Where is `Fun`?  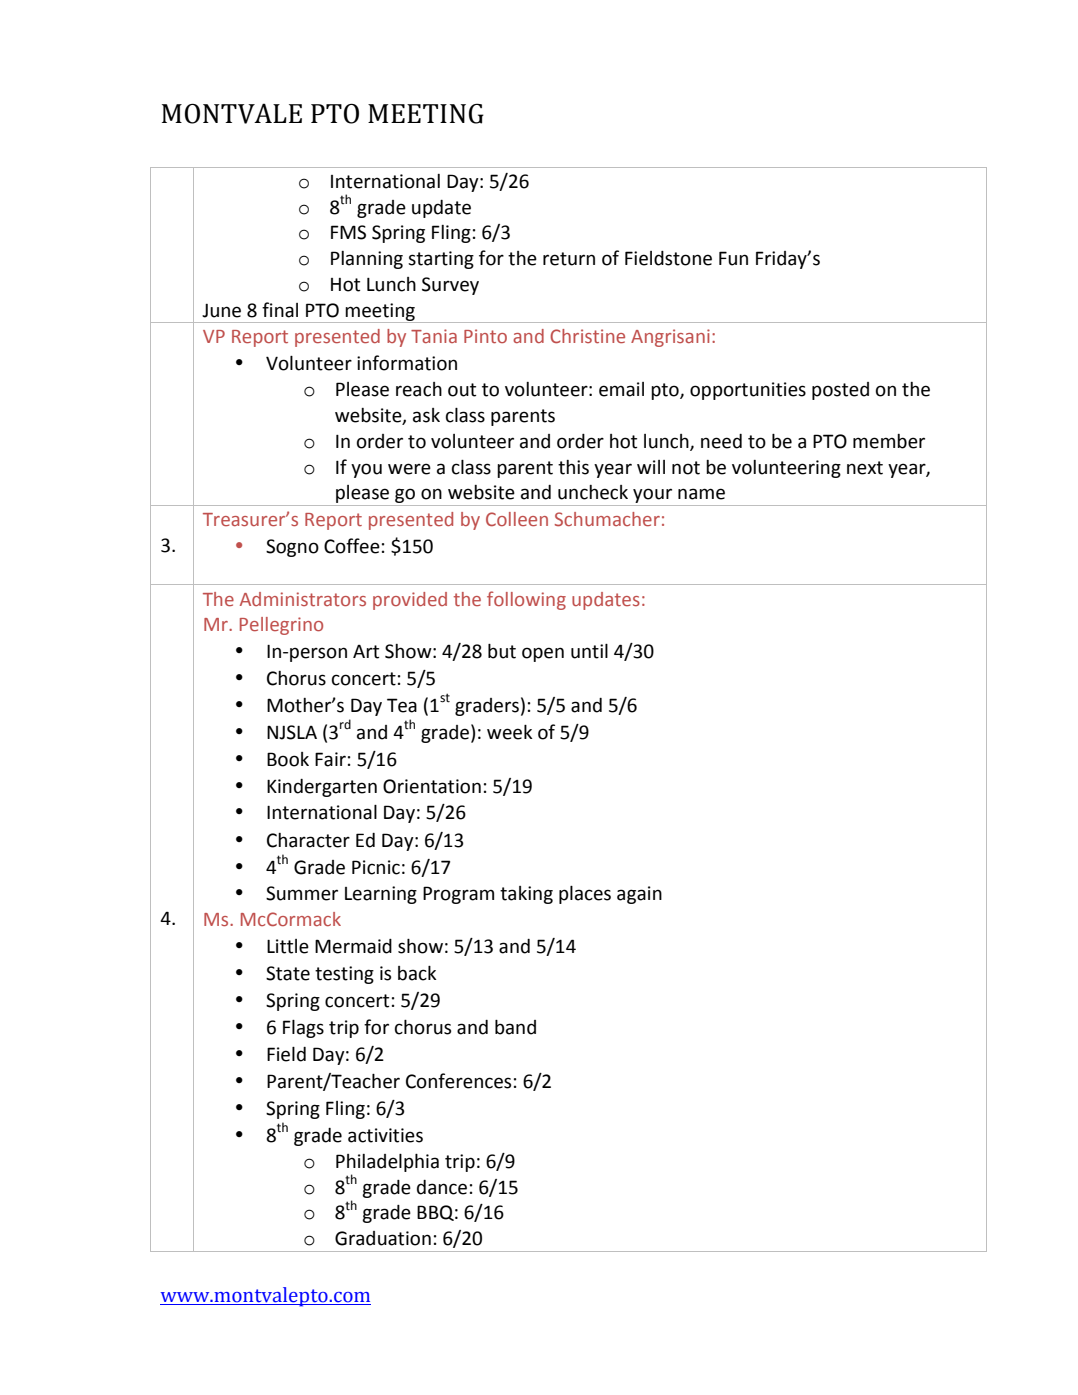 Fun is located at coordinates (733, 258).
